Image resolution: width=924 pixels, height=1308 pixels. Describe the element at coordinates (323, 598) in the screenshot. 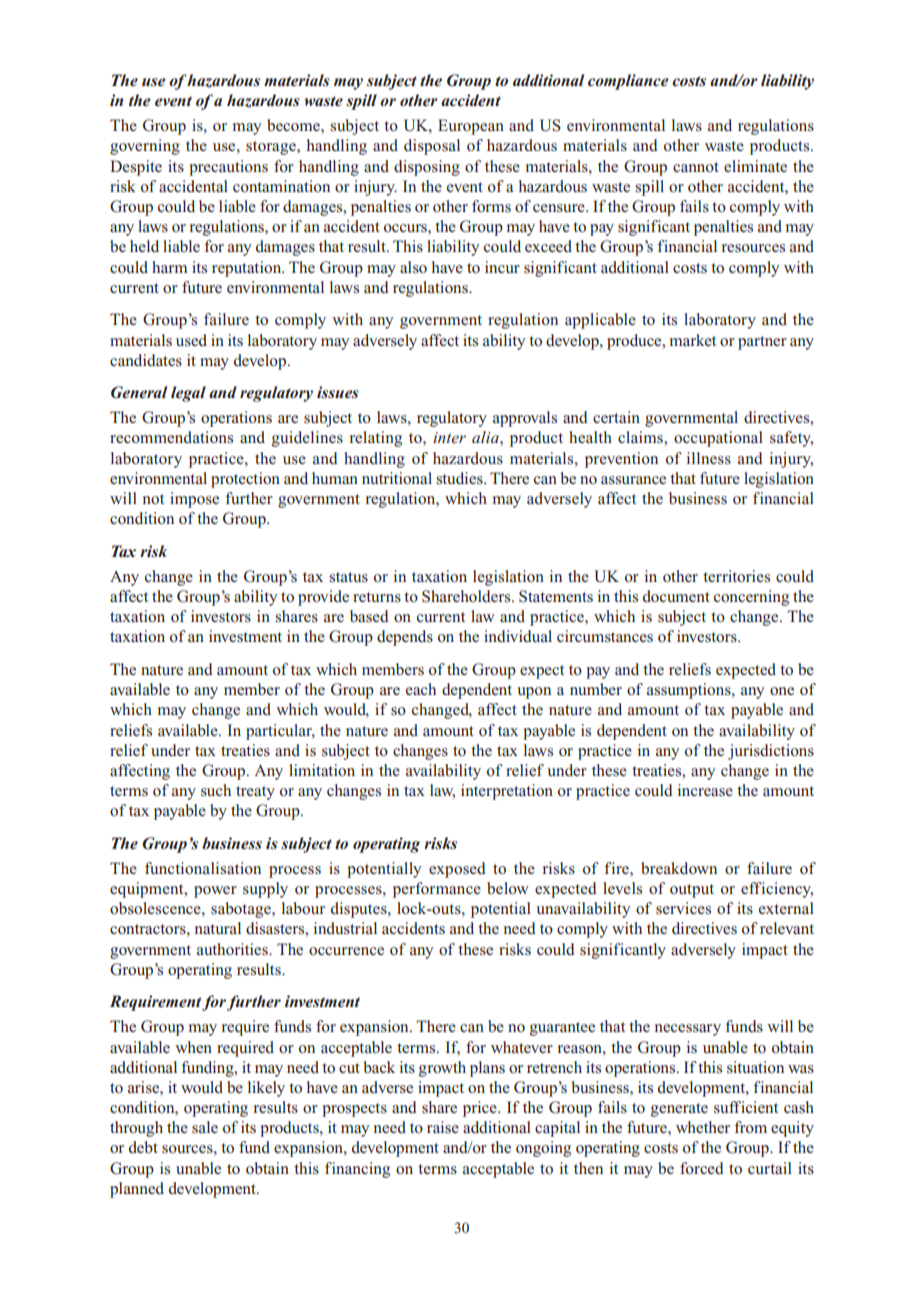

I see `provide` at that location.
